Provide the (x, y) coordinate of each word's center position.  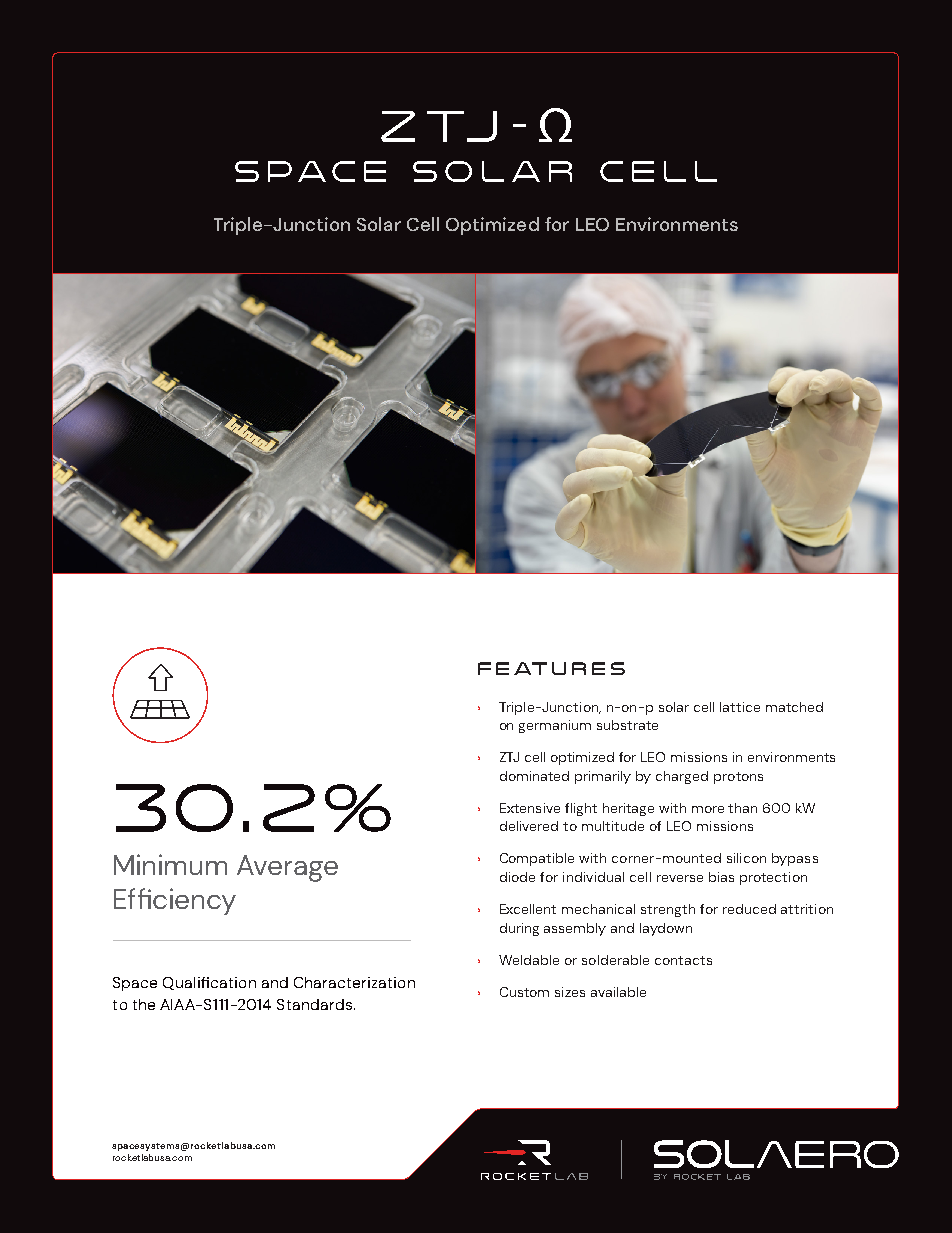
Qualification (209, 983)
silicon (746, 858)
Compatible (537, 859)
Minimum (170, 864)
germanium (555, 726)
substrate (627, 725)
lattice (740, 707)
